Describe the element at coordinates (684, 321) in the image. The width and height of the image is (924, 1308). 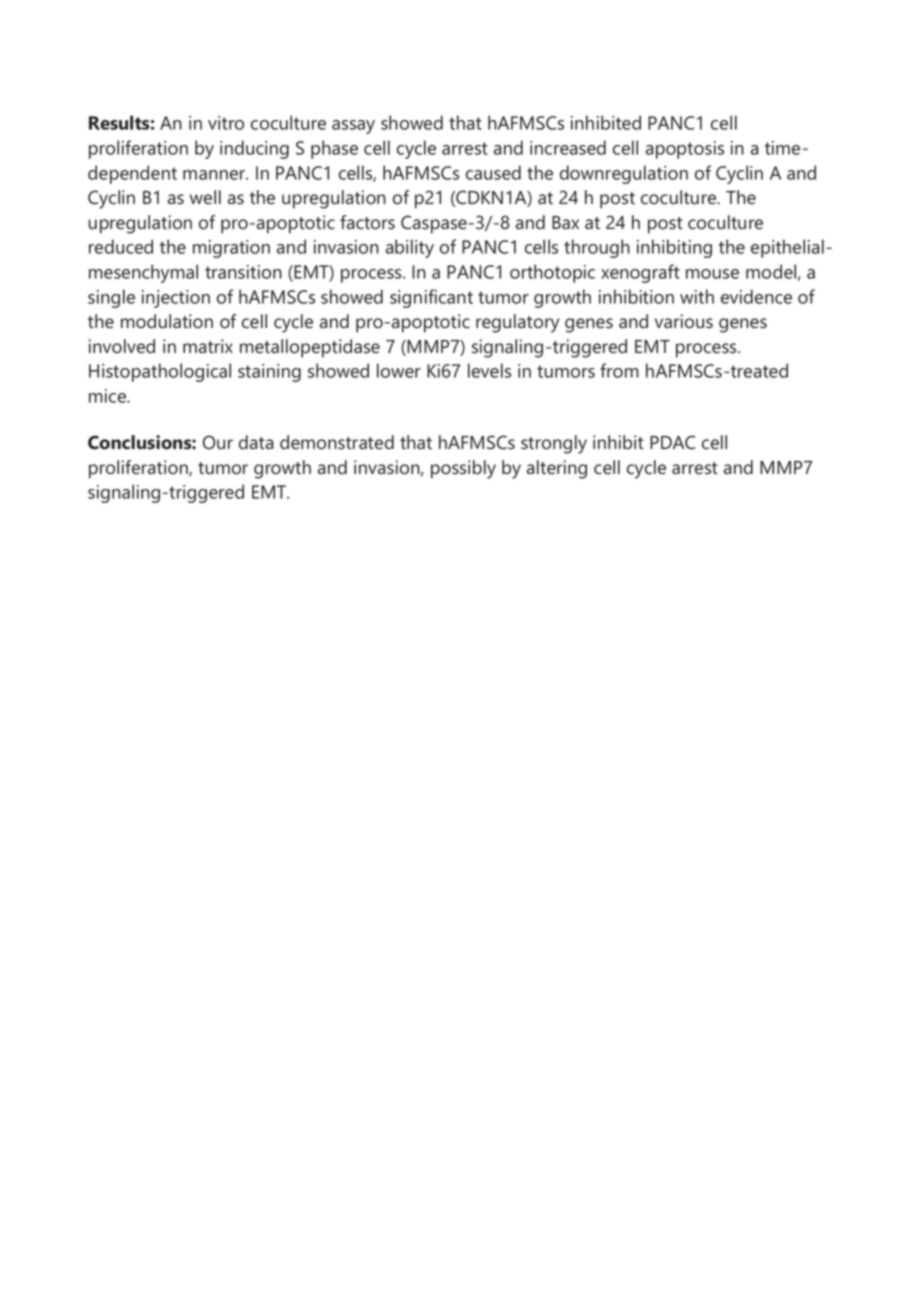
I see `various` at that location.
